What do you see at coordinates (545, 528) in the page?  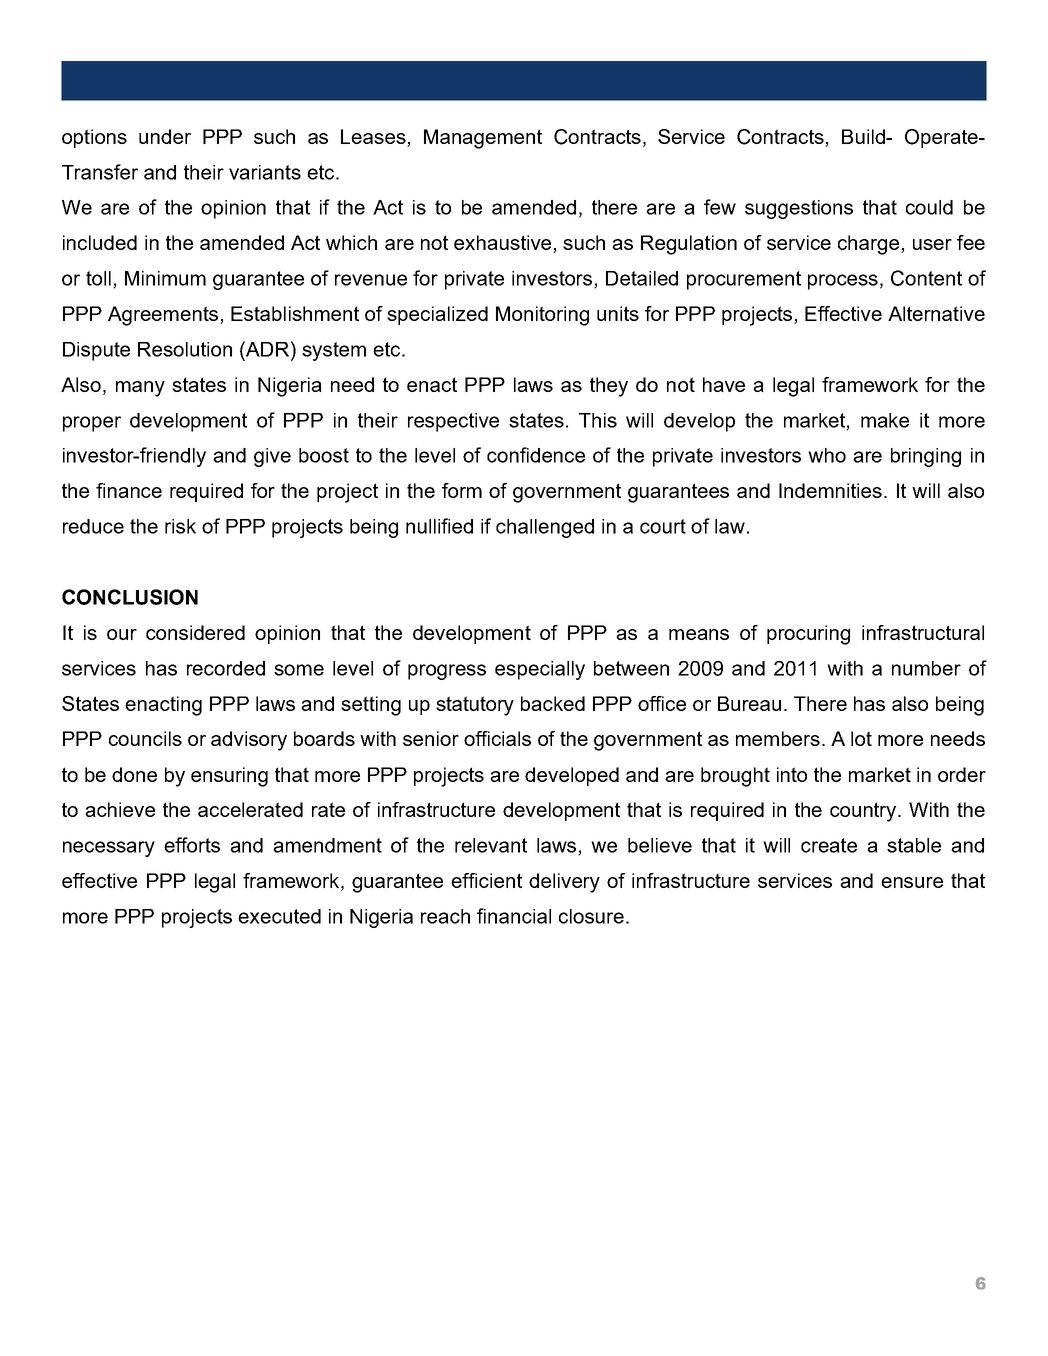 I see `challenged` at bounding box center [545, 528].
